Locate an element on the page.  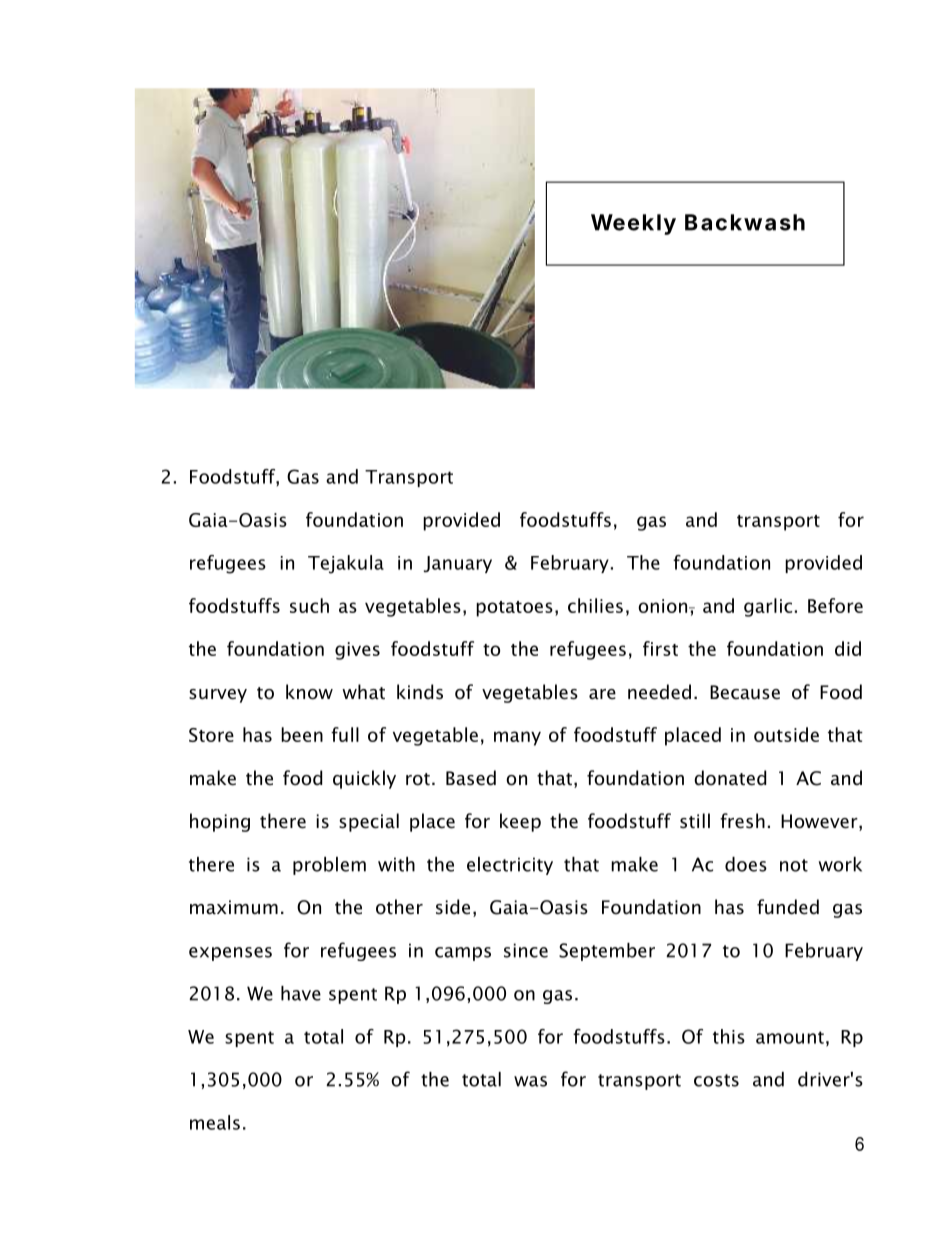
gives is located at coordinates (357, 651).
